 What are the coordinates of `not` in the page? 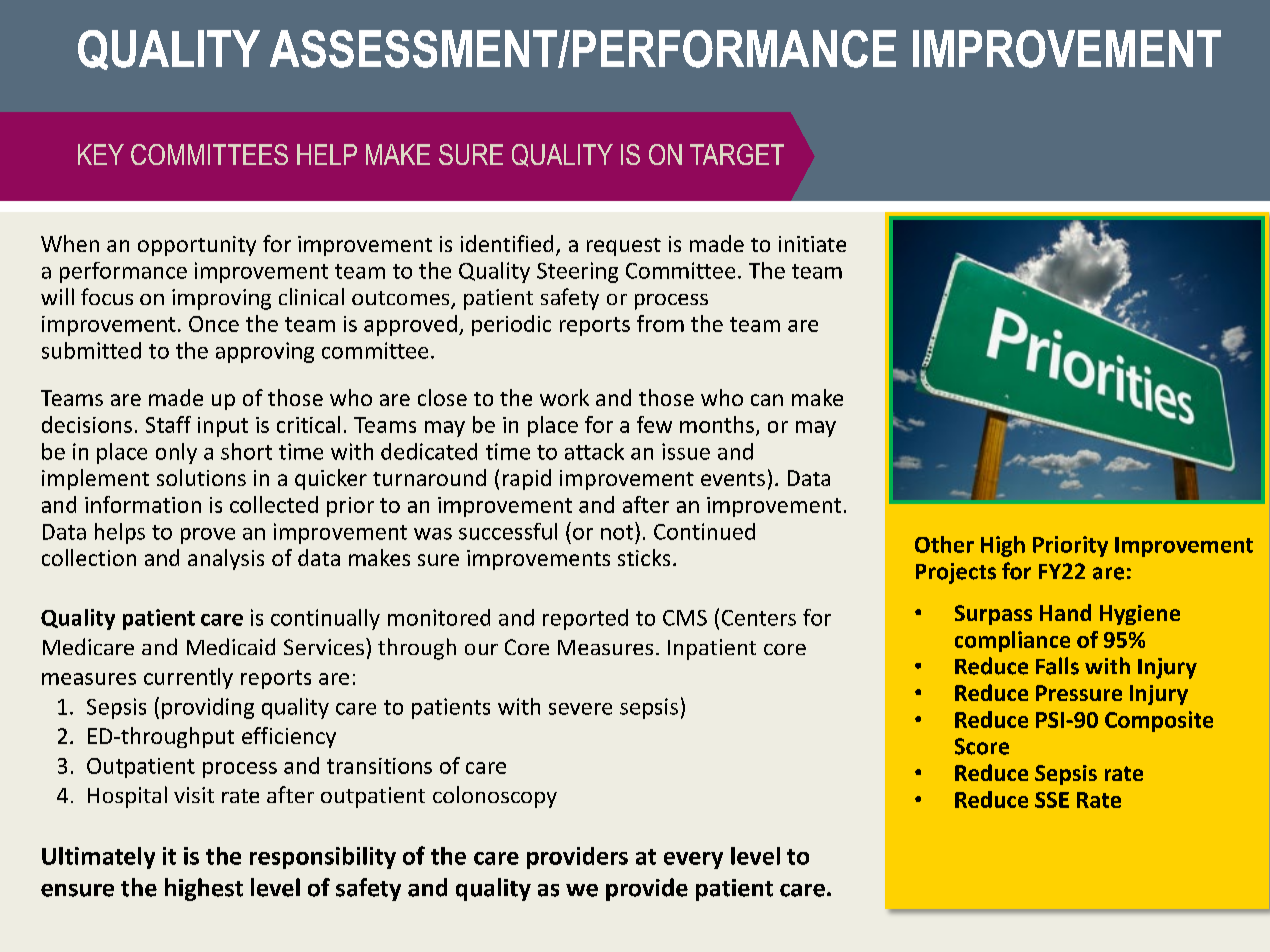 It's located at (617, 532).
